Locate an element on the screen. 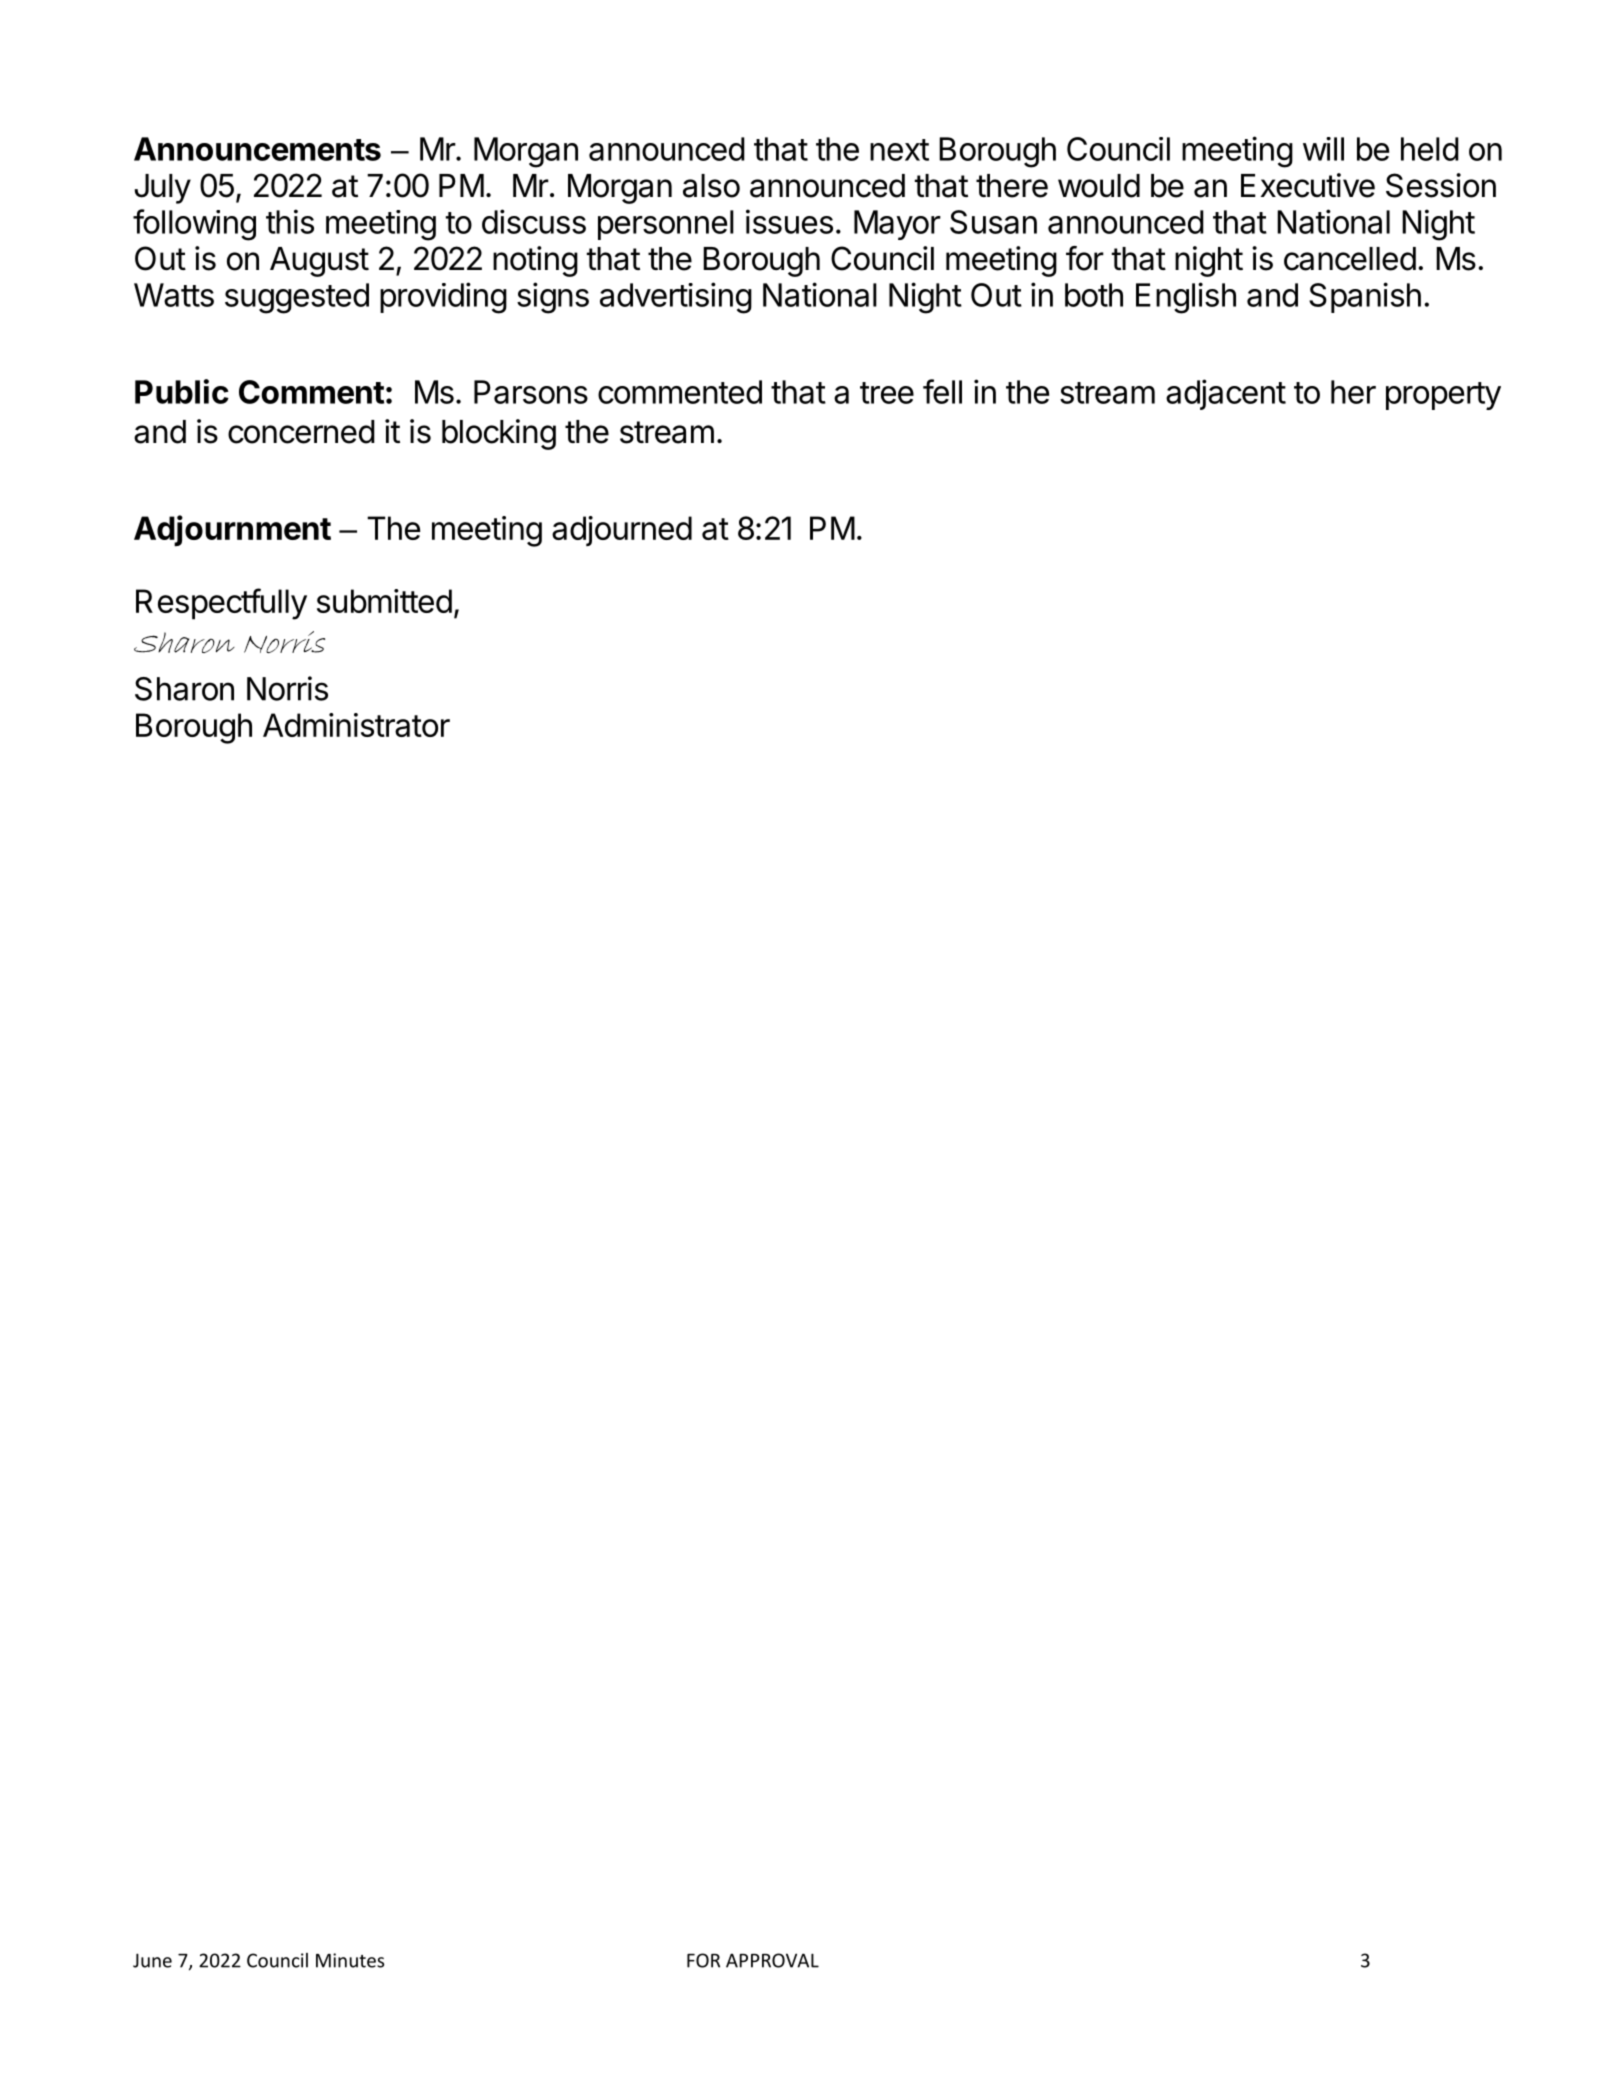 This screenshot has width=1618, height=2094. Administrator is located at coordinates (356, 725).
